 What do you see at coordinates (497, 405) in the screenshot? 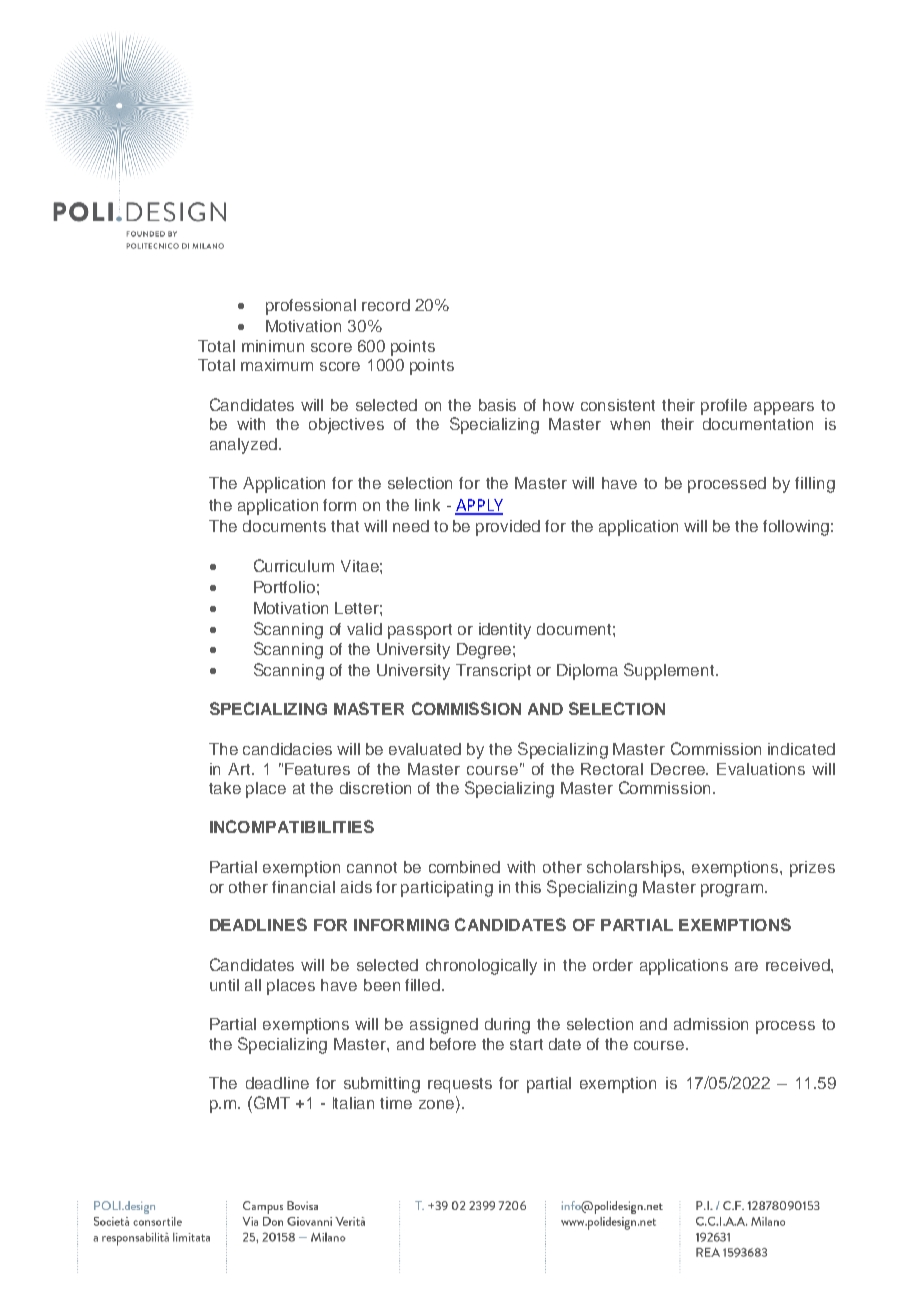
I see `basis` at bounding box center [497, 405].
